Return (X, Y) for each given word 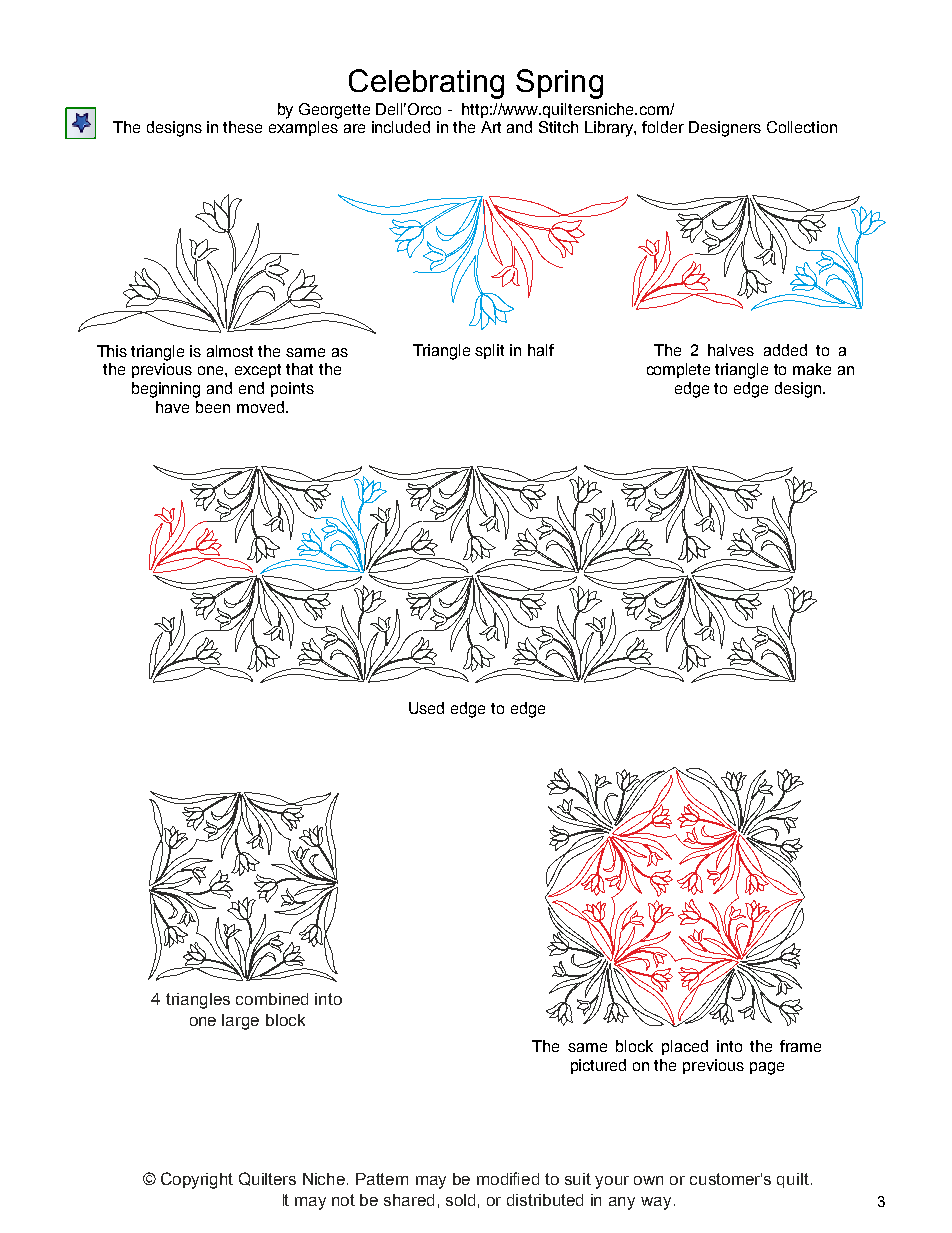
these (242, 127)
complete (678, 370)
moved (262, 407)
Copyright (197, 1180)
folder (663, 127)
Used (426, 708)
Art (491, 127)
